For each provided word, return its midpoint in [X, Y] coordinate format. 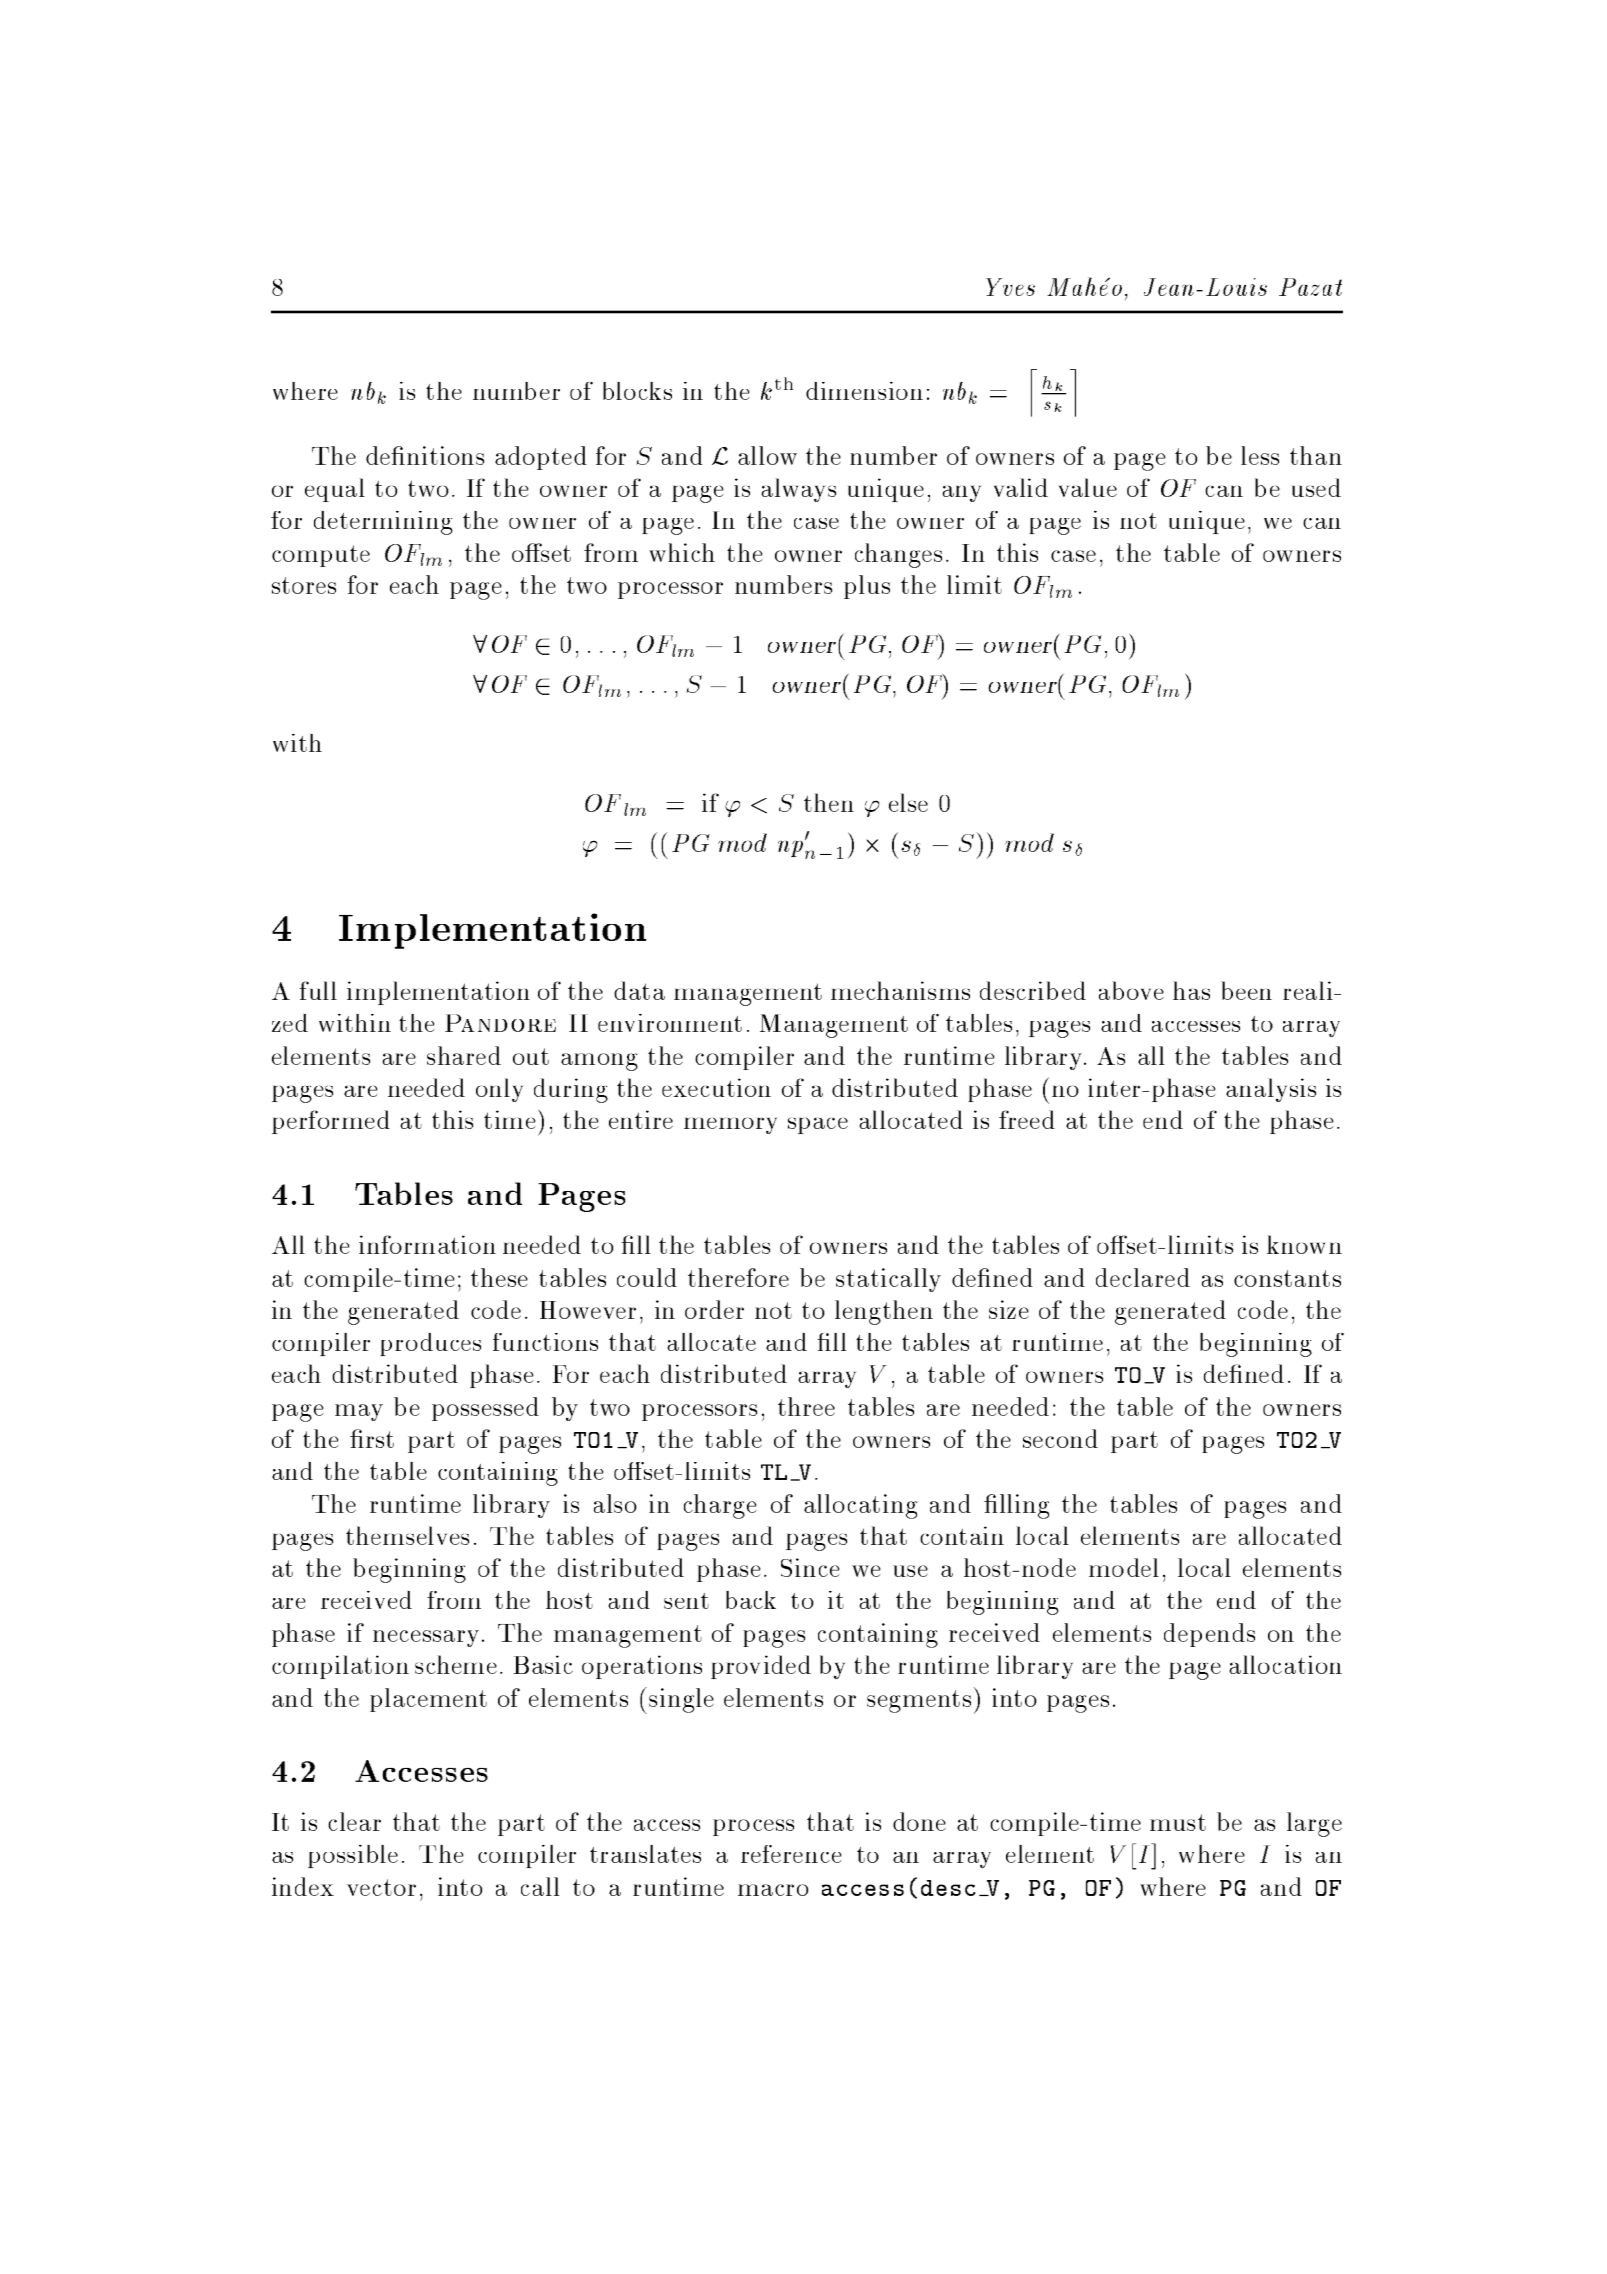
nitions [445, 455]
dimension [864, 391]
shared [464, 1055]
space [818, 1126]
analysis [1271, 1090]
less [1260, 455]
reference [791, 1854]
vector [381, 1887]
